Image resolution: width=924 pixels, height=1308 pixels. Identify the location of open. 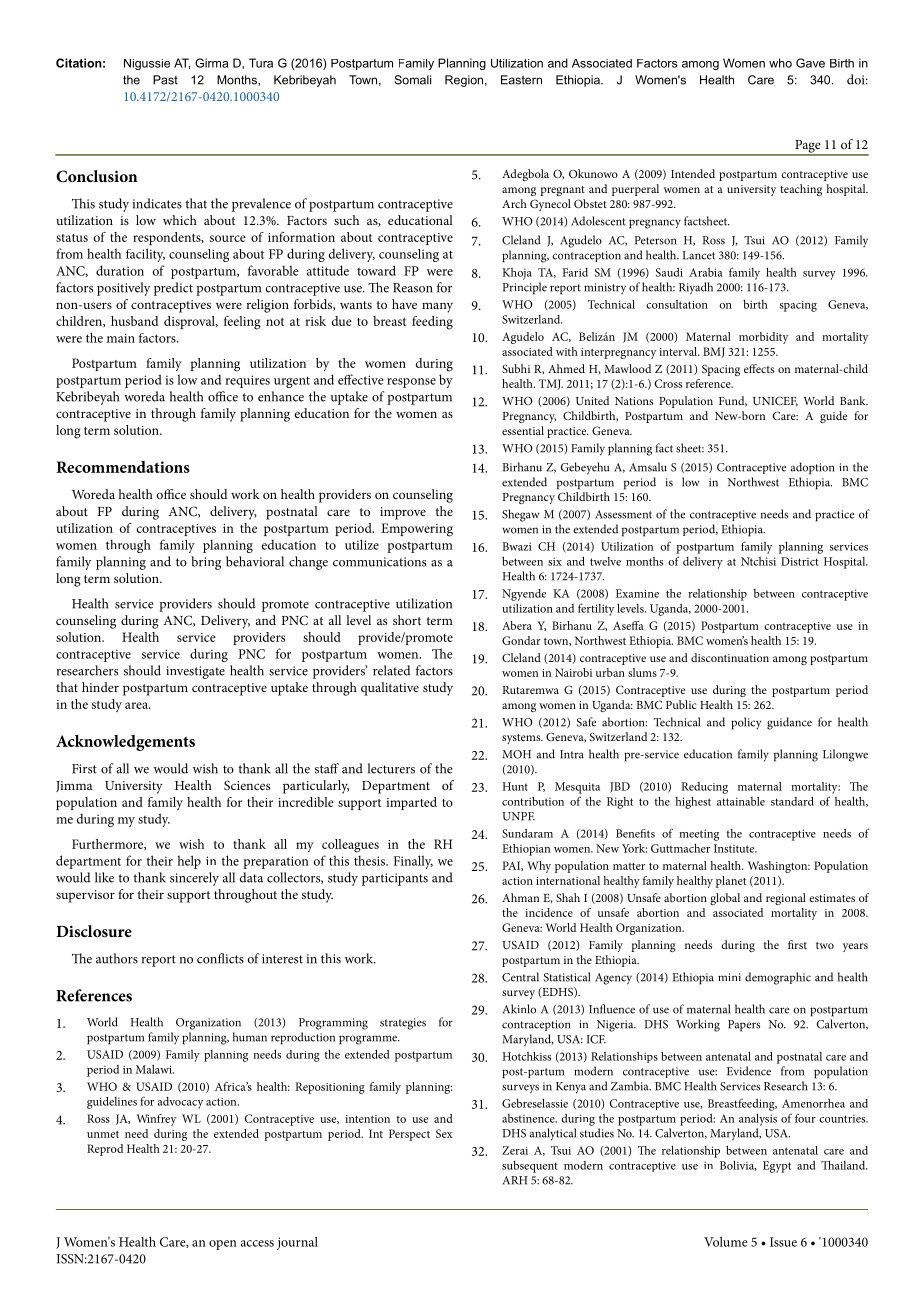
(223, 1245).
